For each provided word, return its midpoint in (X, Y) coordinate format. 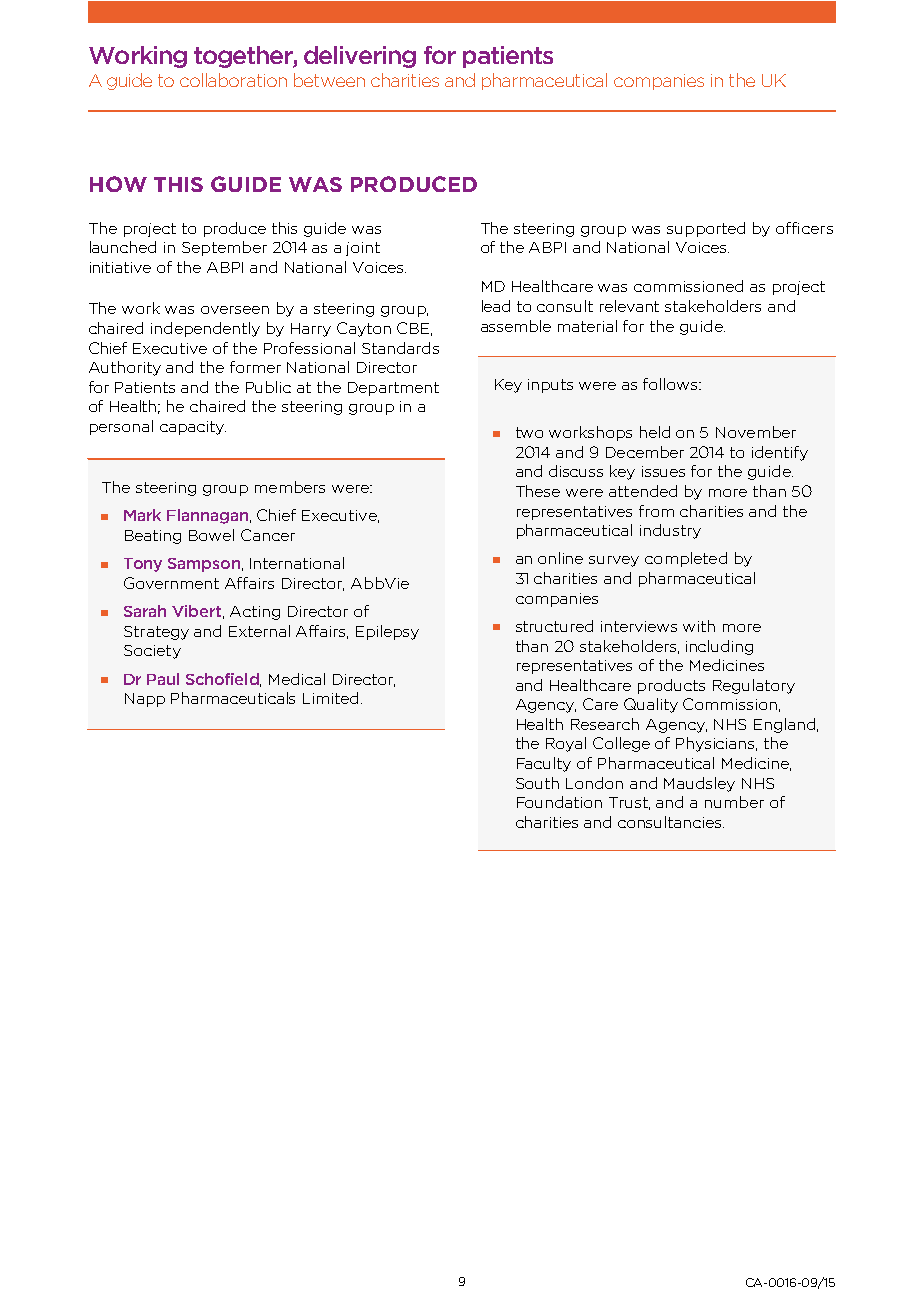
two (529, 432)
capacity (193, 428)
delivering (360, 57)
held (655, 432)
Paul (163, 679)
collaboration (233, 80)
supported (706, 229)
